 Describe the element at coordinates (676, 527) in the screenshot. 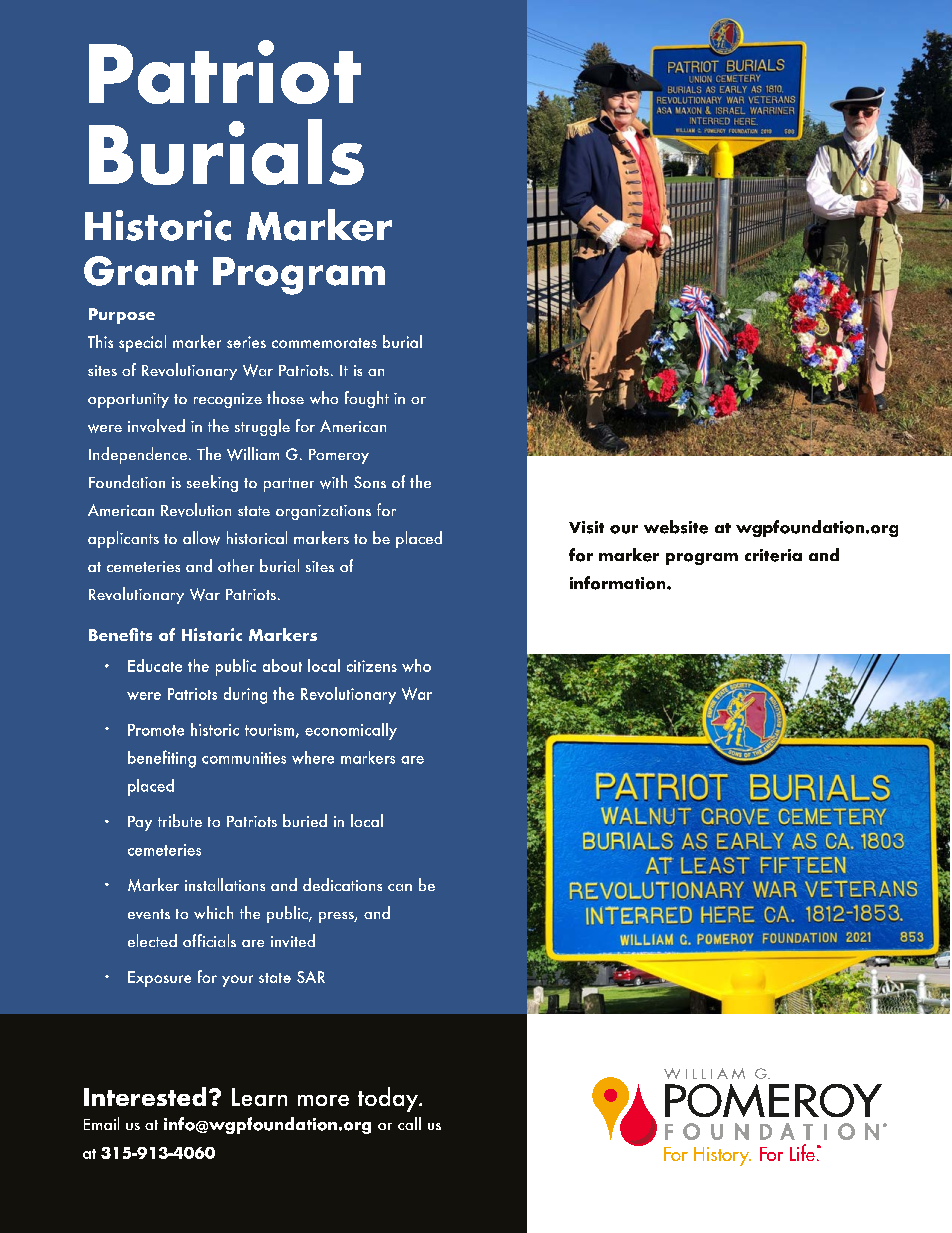

I see `website` at that location.
